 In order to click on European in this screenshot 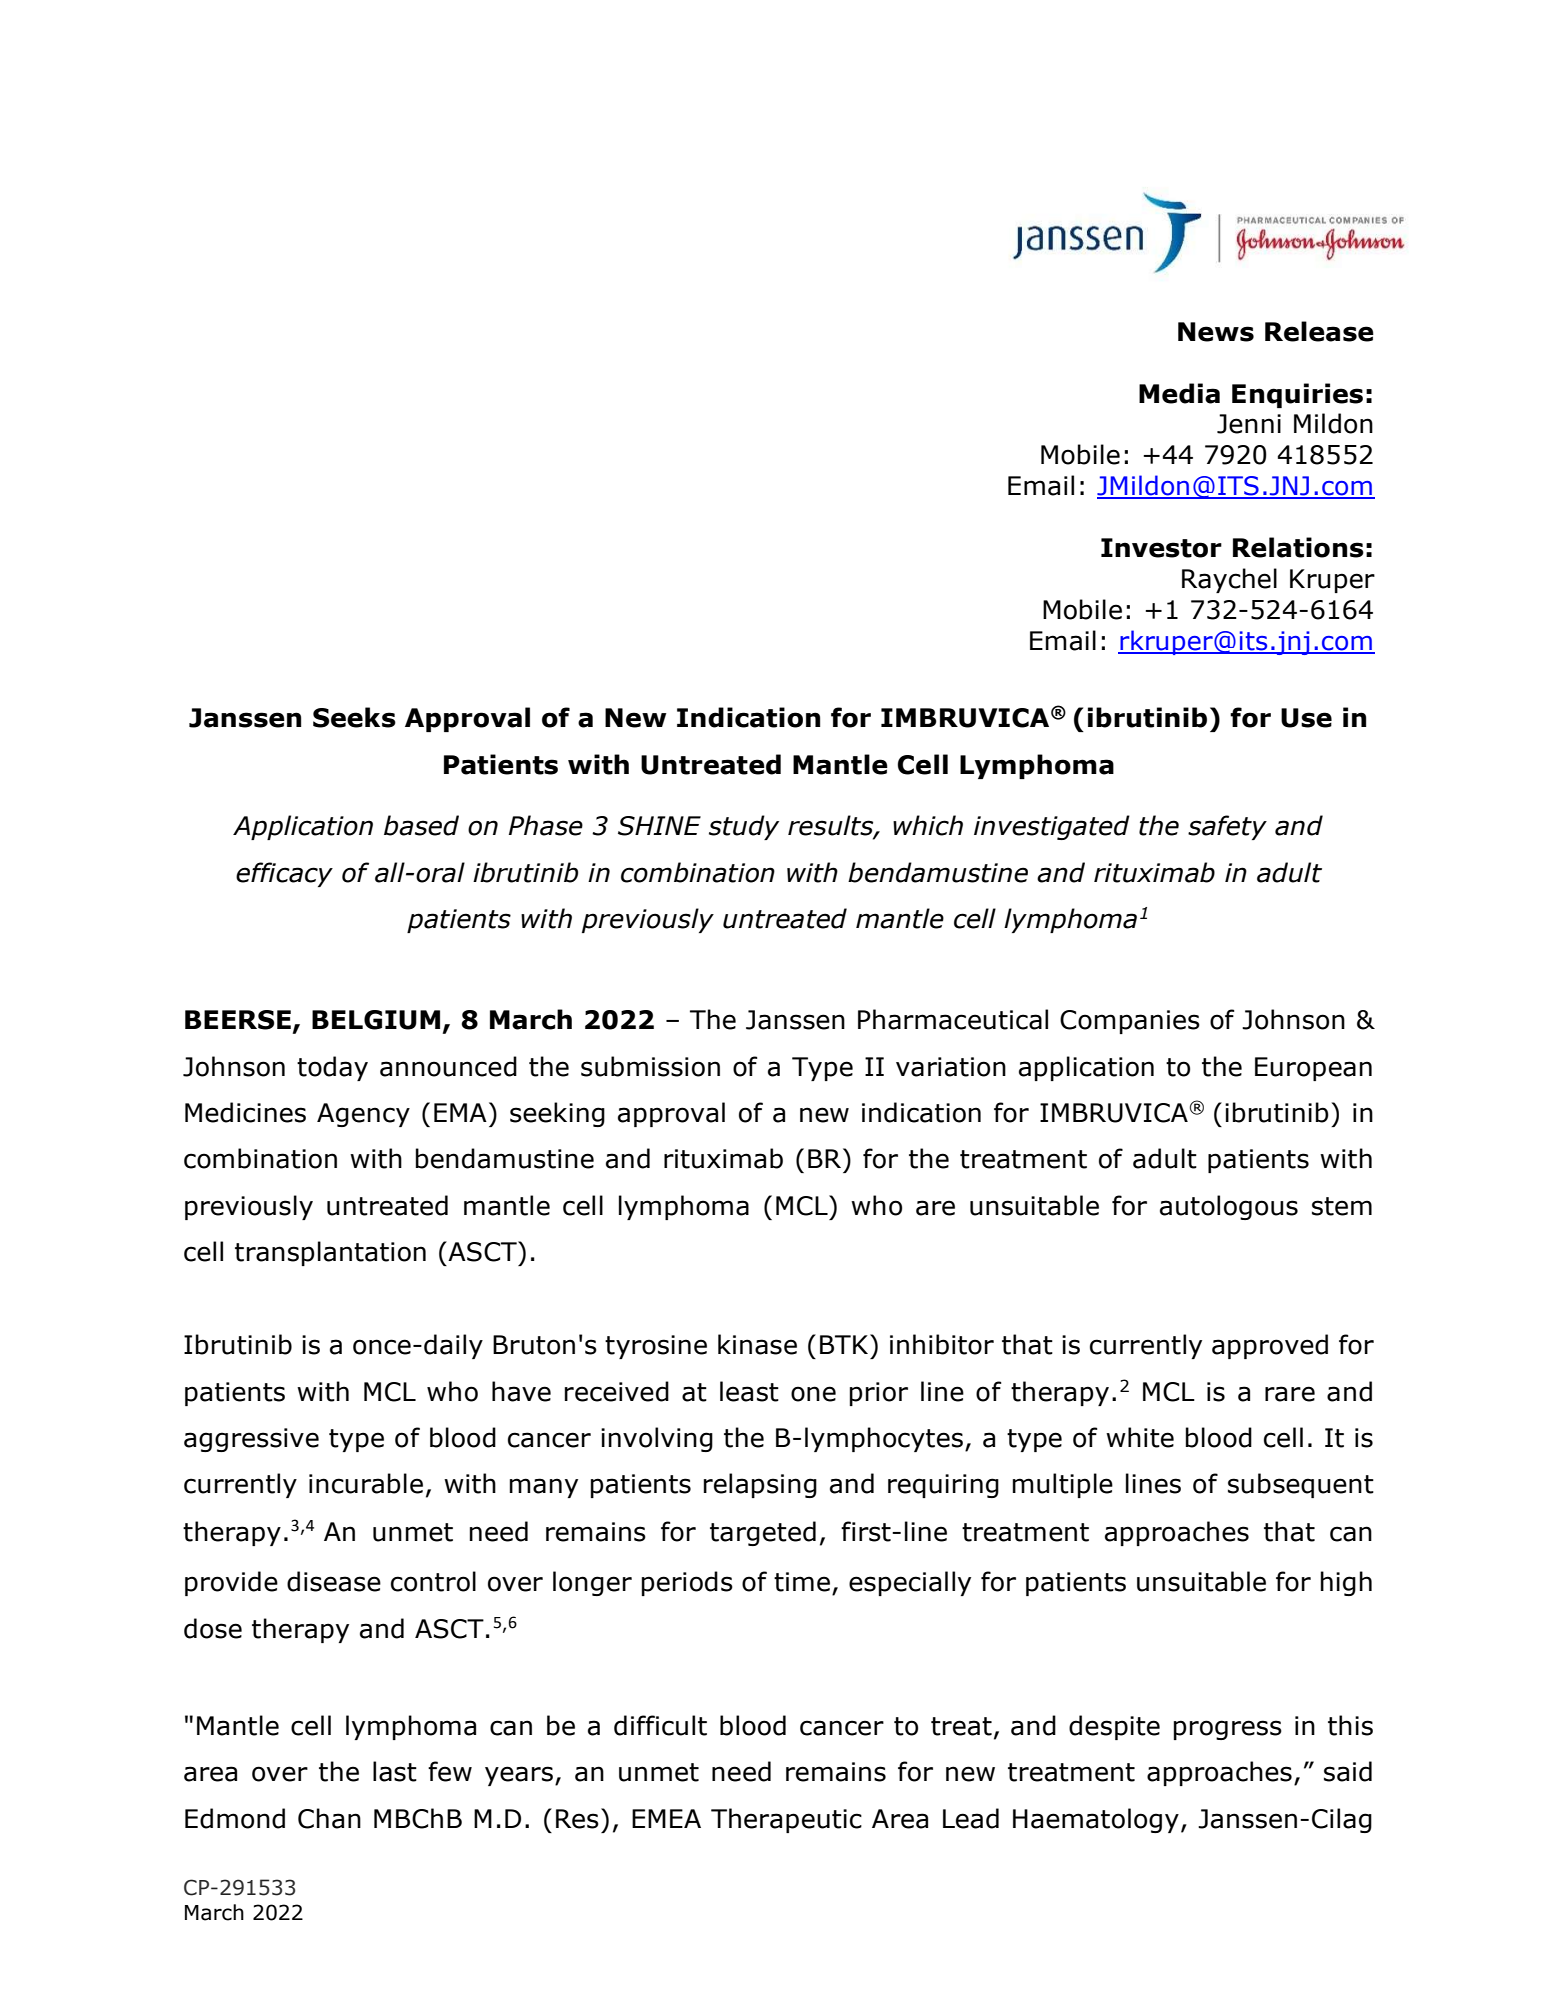, I will do `click(1313, 1069)`.
